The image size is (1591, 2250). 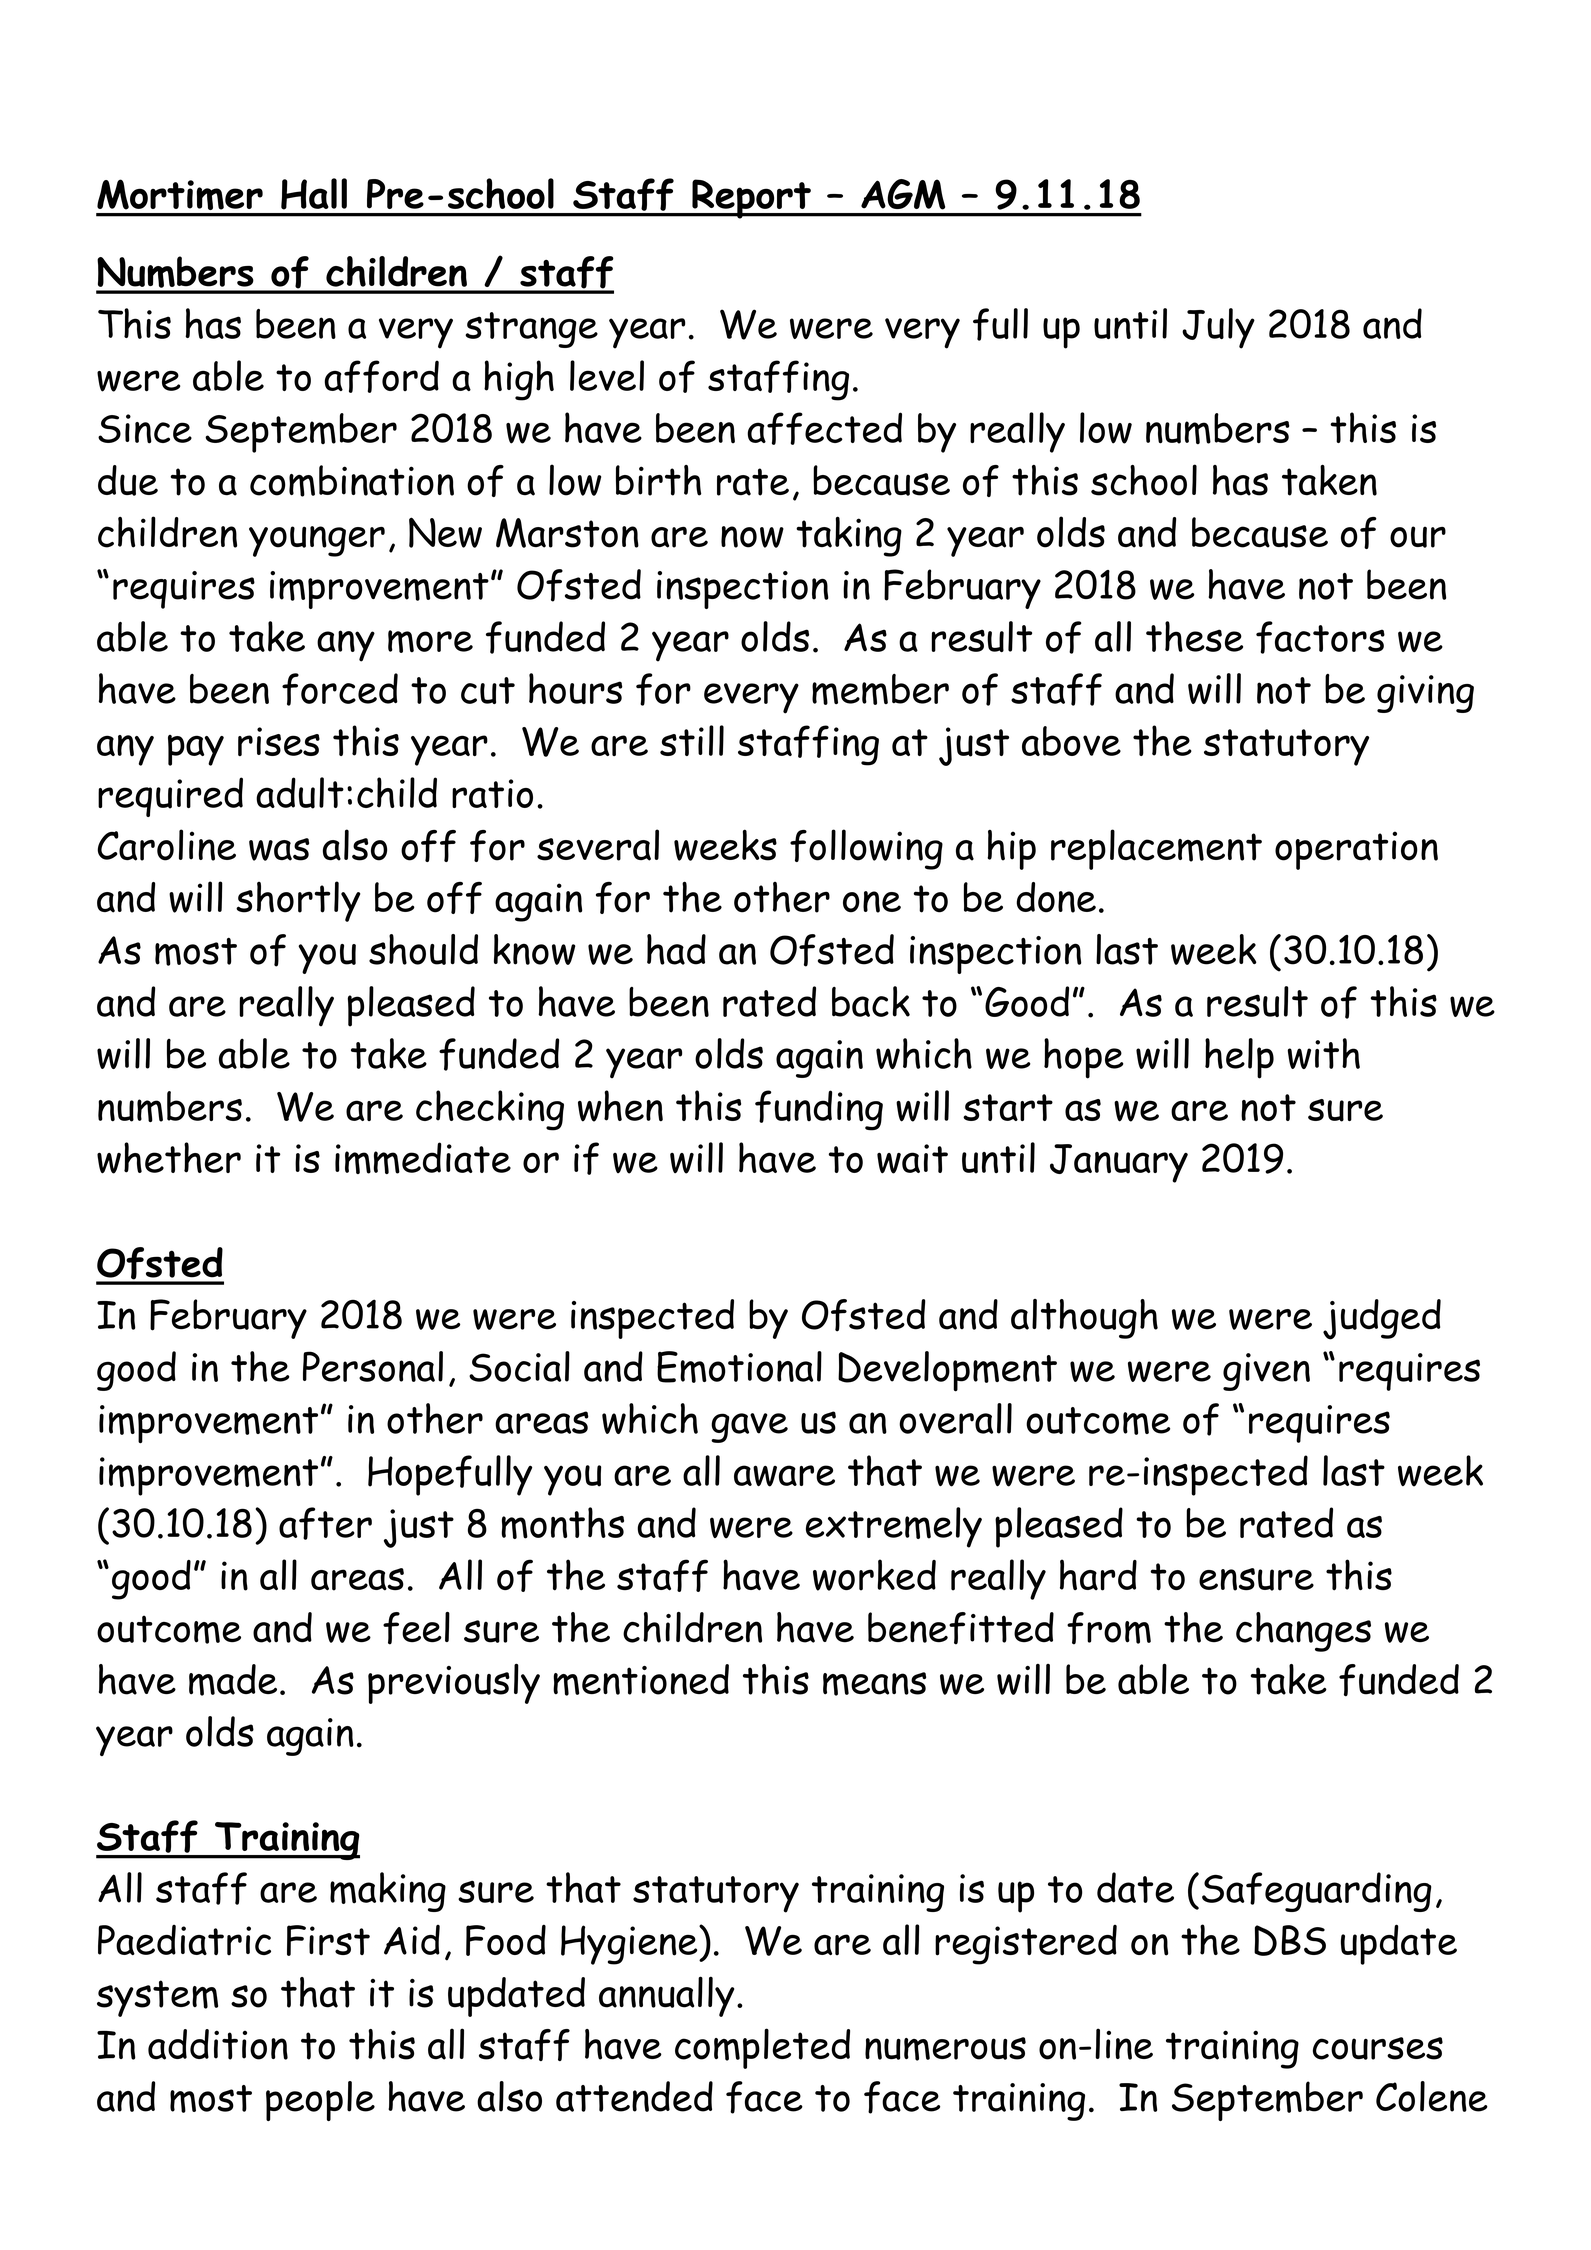 I want to click on addition, so click(x=218, y=2044).
